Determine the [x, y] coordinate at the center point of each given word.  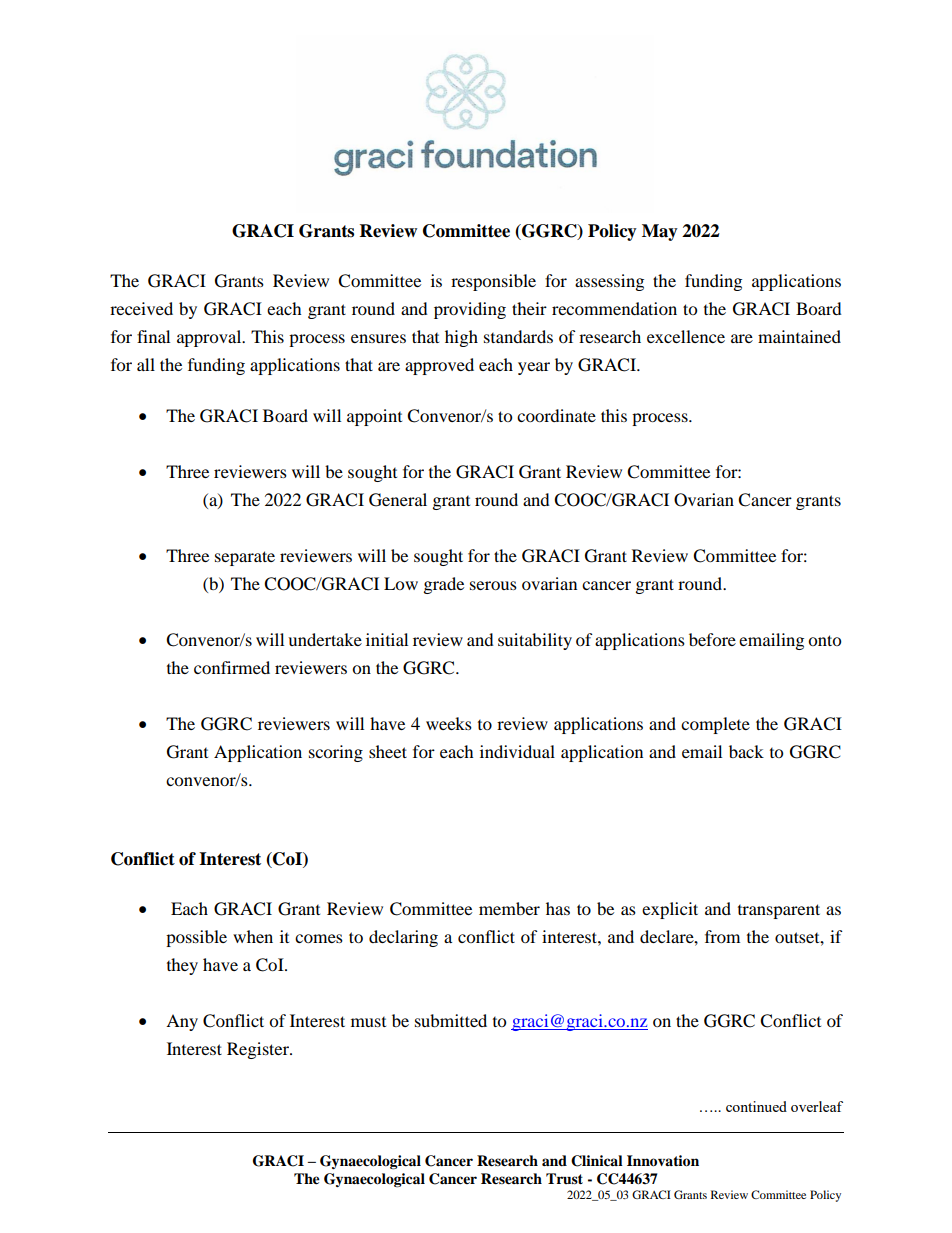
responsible [493, 282]
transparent [779, 911]
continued [756, 1106]
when [253, 936]
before [712, 639]
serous [493, 585]
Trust [564, 1178]
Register [259, 1050]
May [660, 232]
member [509, 908]
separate [245, 558]
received [141, 308]
